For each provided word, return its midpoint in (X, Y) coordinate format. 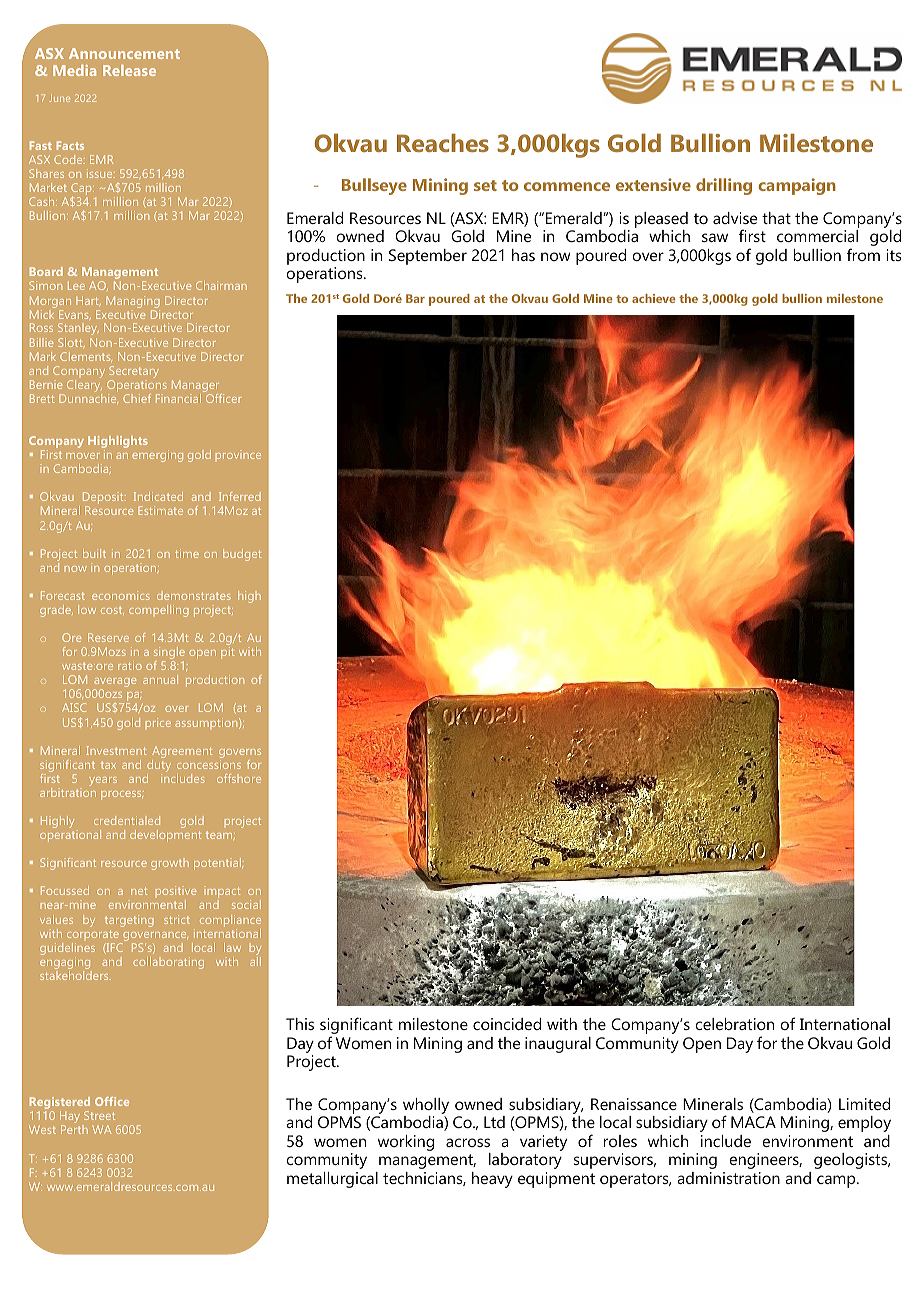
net (139, 891)
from (863, 254)
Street (99, 1115)
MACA (753, 1122)
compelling (159, 611)
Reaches (443, 142)
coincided (507, 1024)
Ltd (494, 1122)
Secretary (134, 373)
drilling (724, 186)
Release (129, 70)
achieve (654, 298)
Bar (415, 298)
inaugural (558, 1045)
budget (242, 555)
